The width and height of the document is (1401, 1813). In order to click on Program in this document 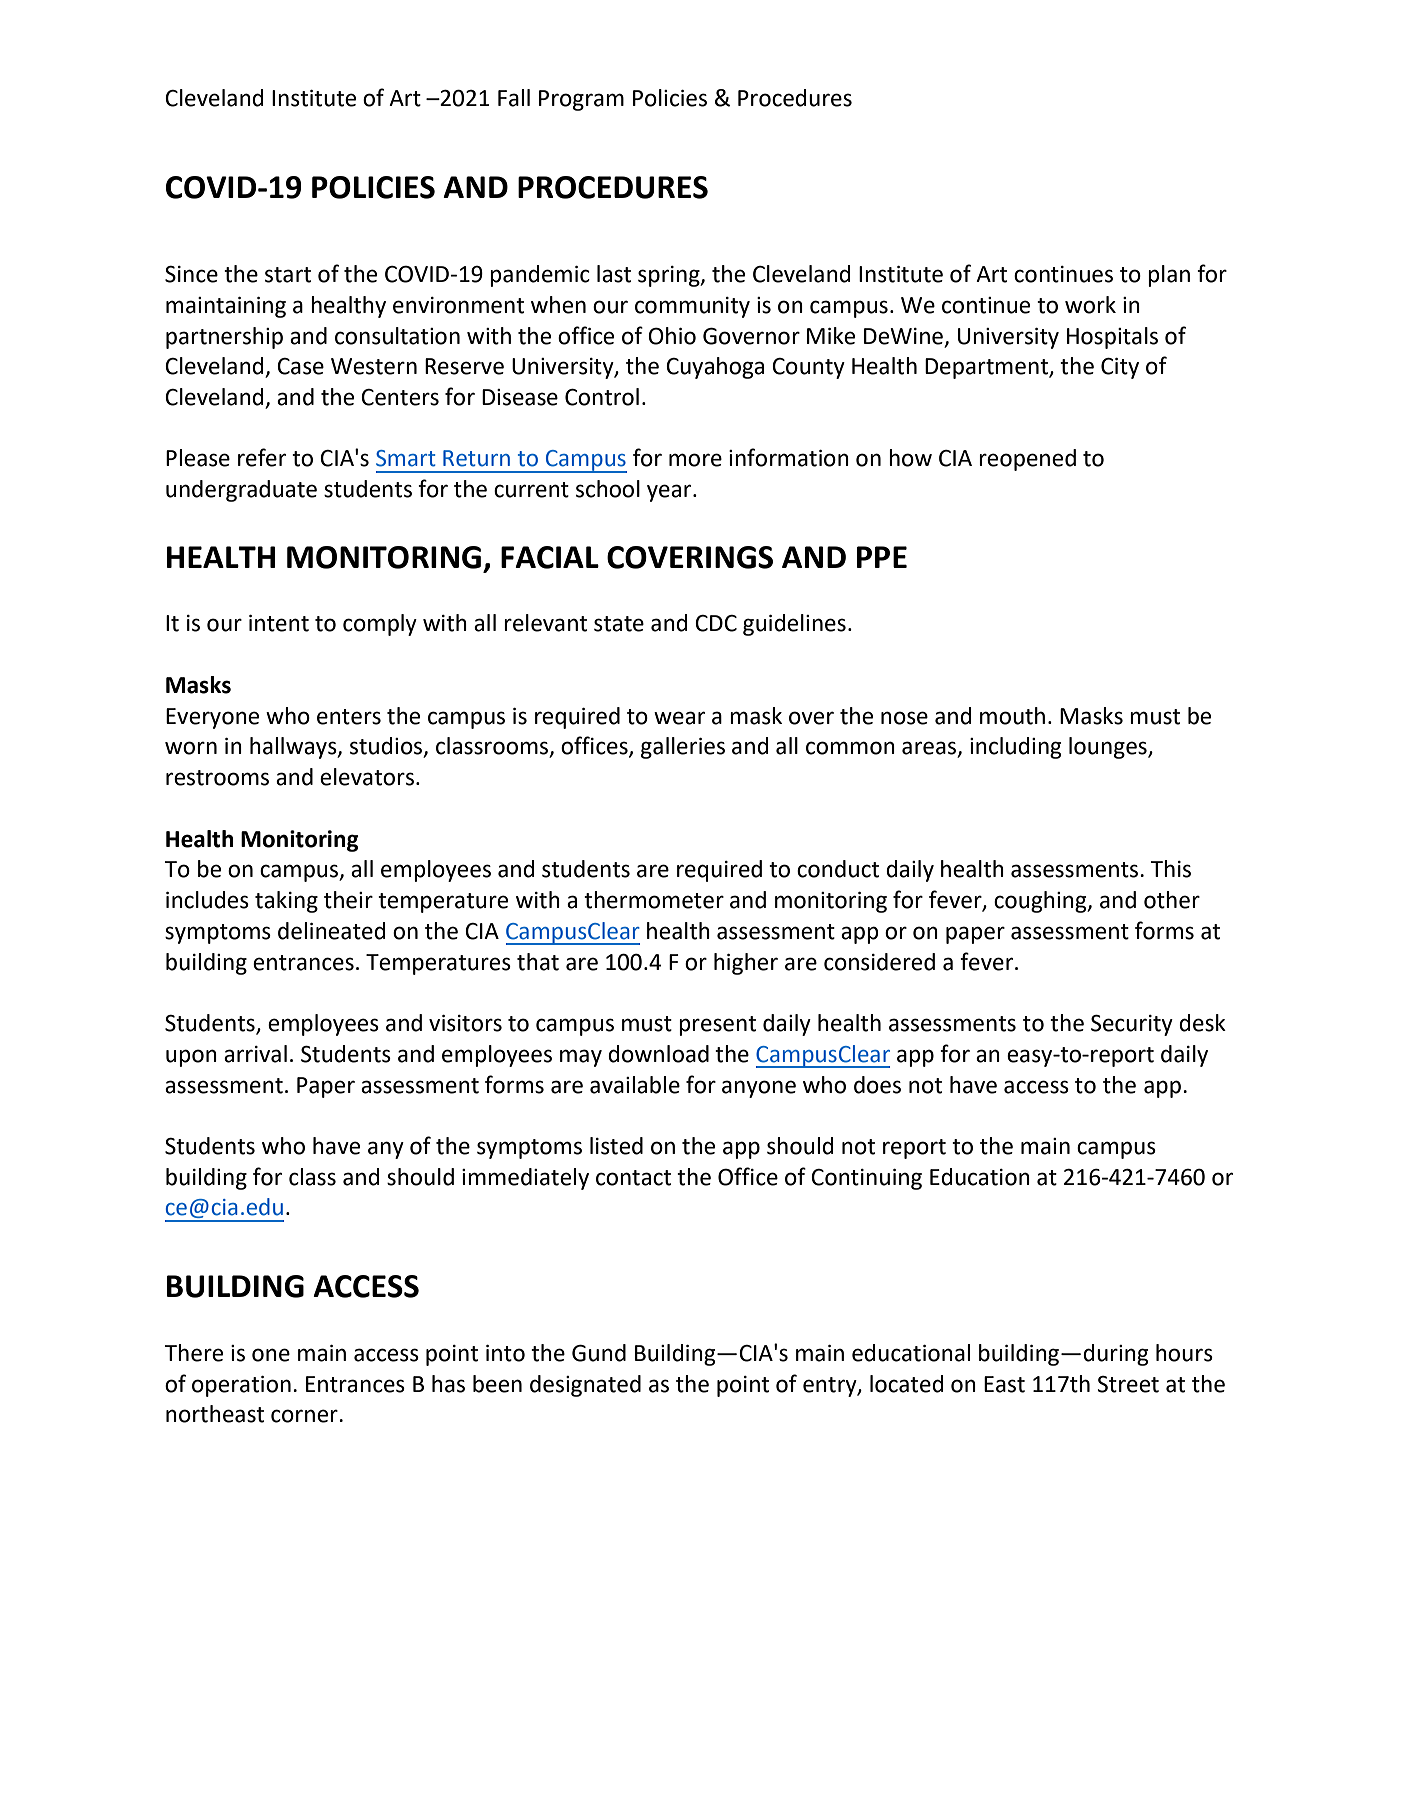, I will do `click(581, 100)`.
